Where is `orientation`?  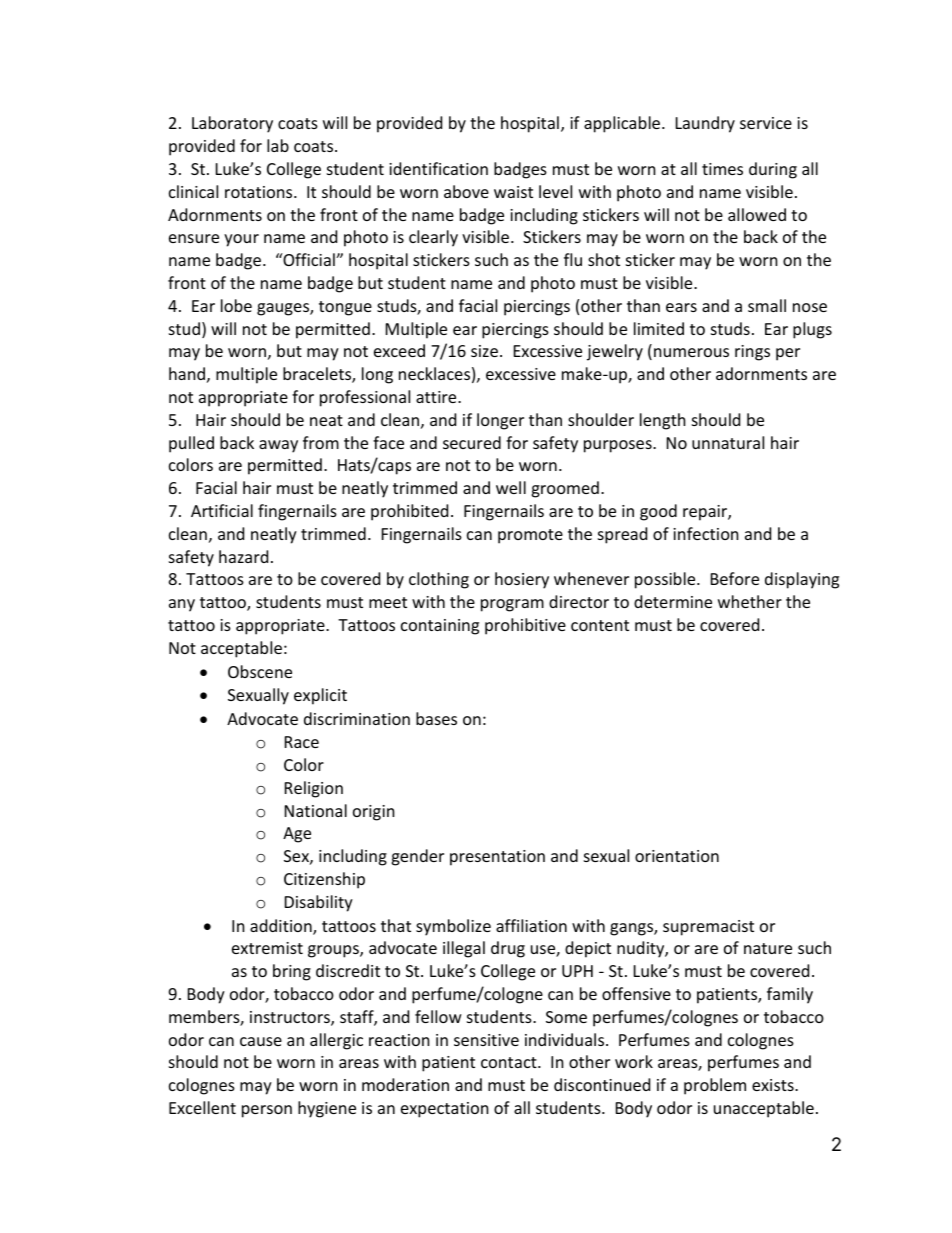 orientation is located at coordinates (677, 856).
